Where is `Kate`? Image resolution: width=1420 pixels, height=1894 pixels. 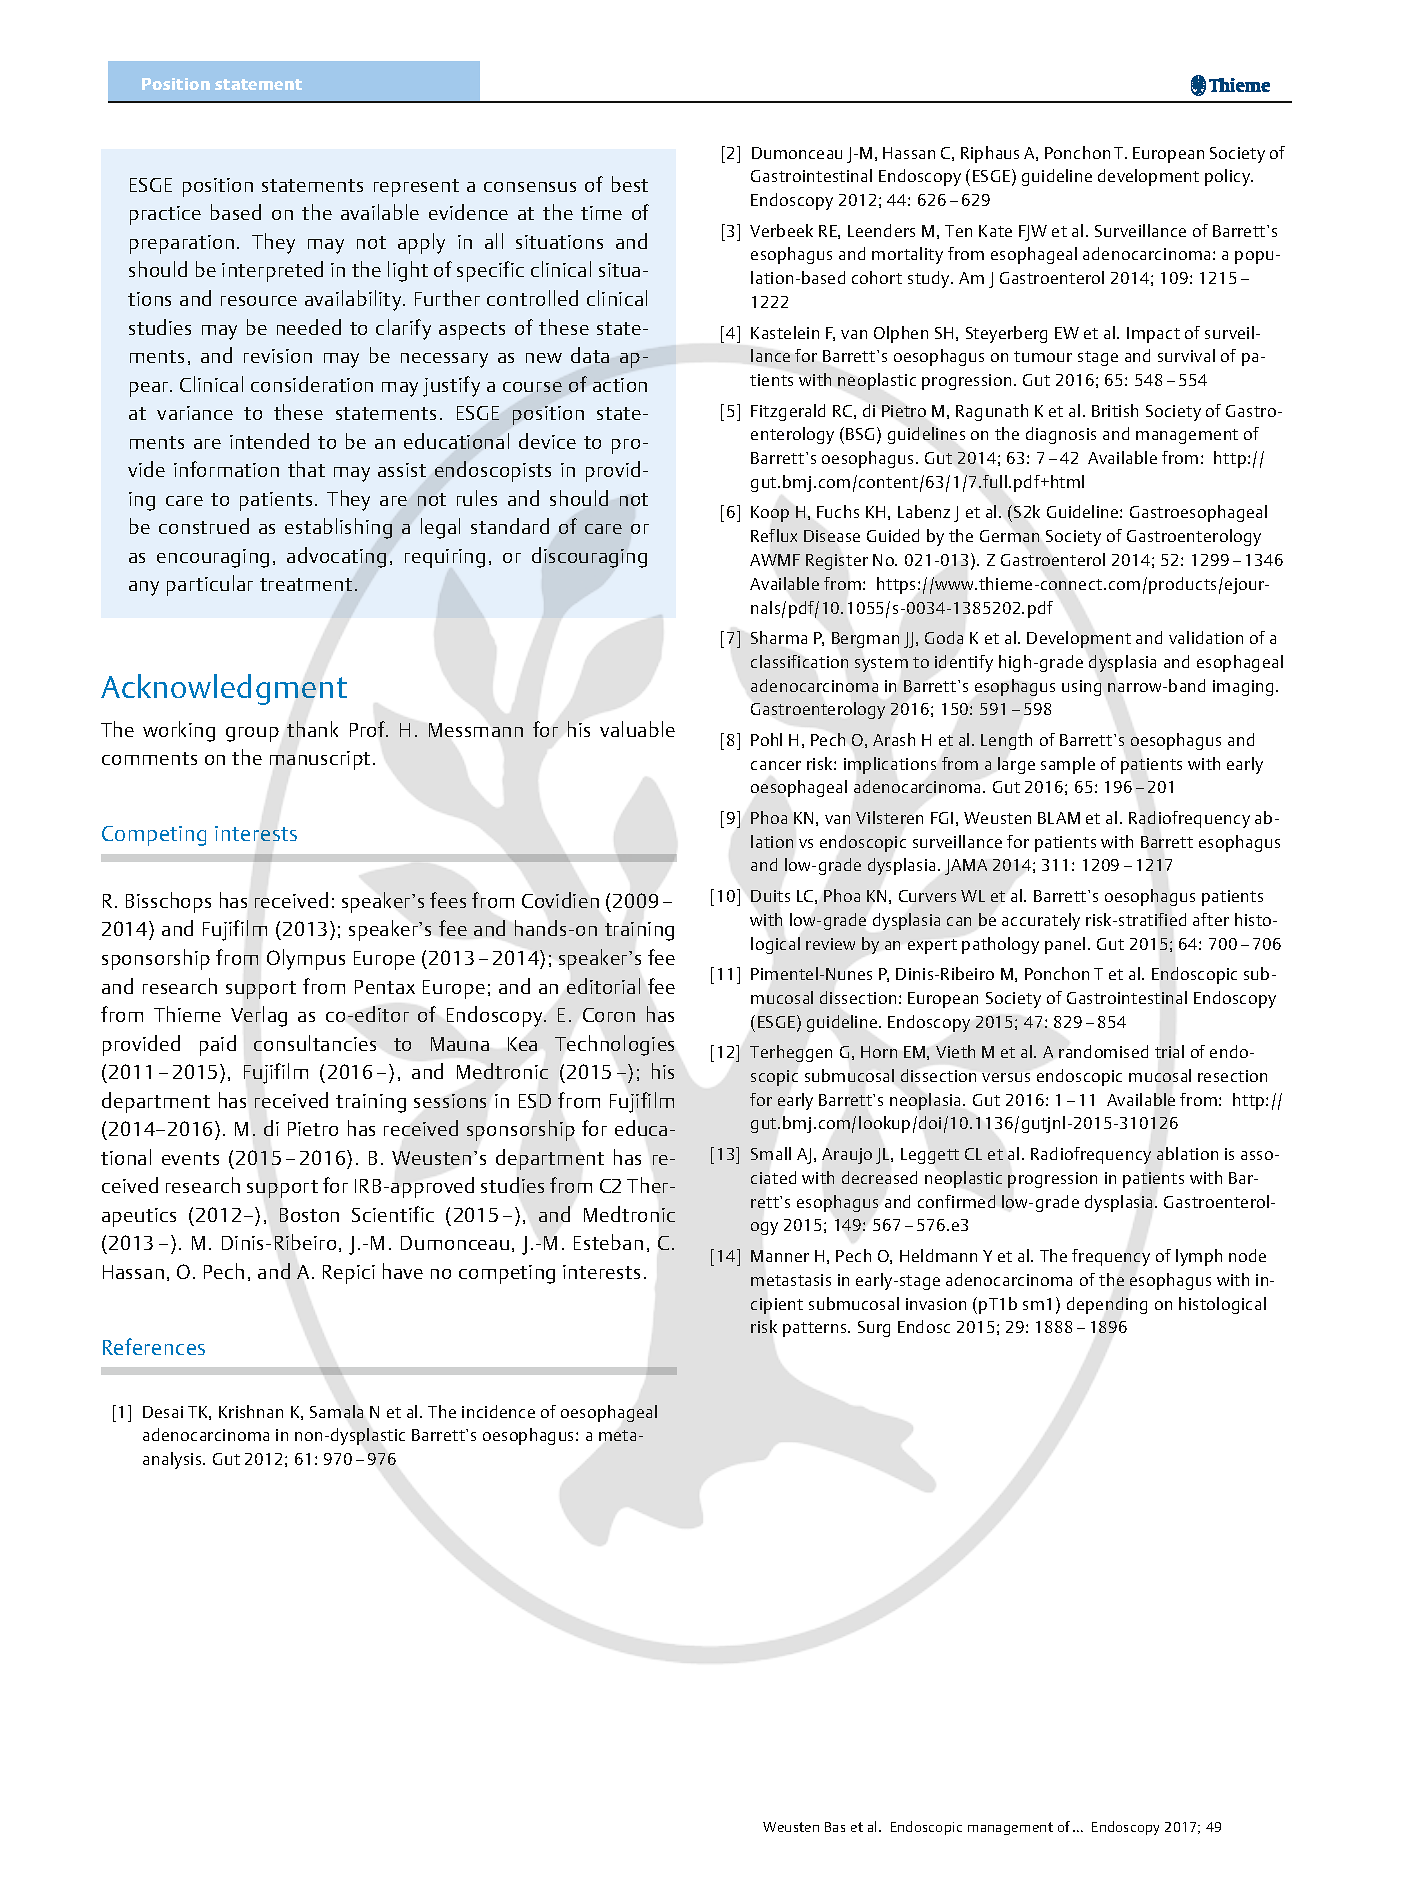
Kate is located at coordinates (995, 231).
